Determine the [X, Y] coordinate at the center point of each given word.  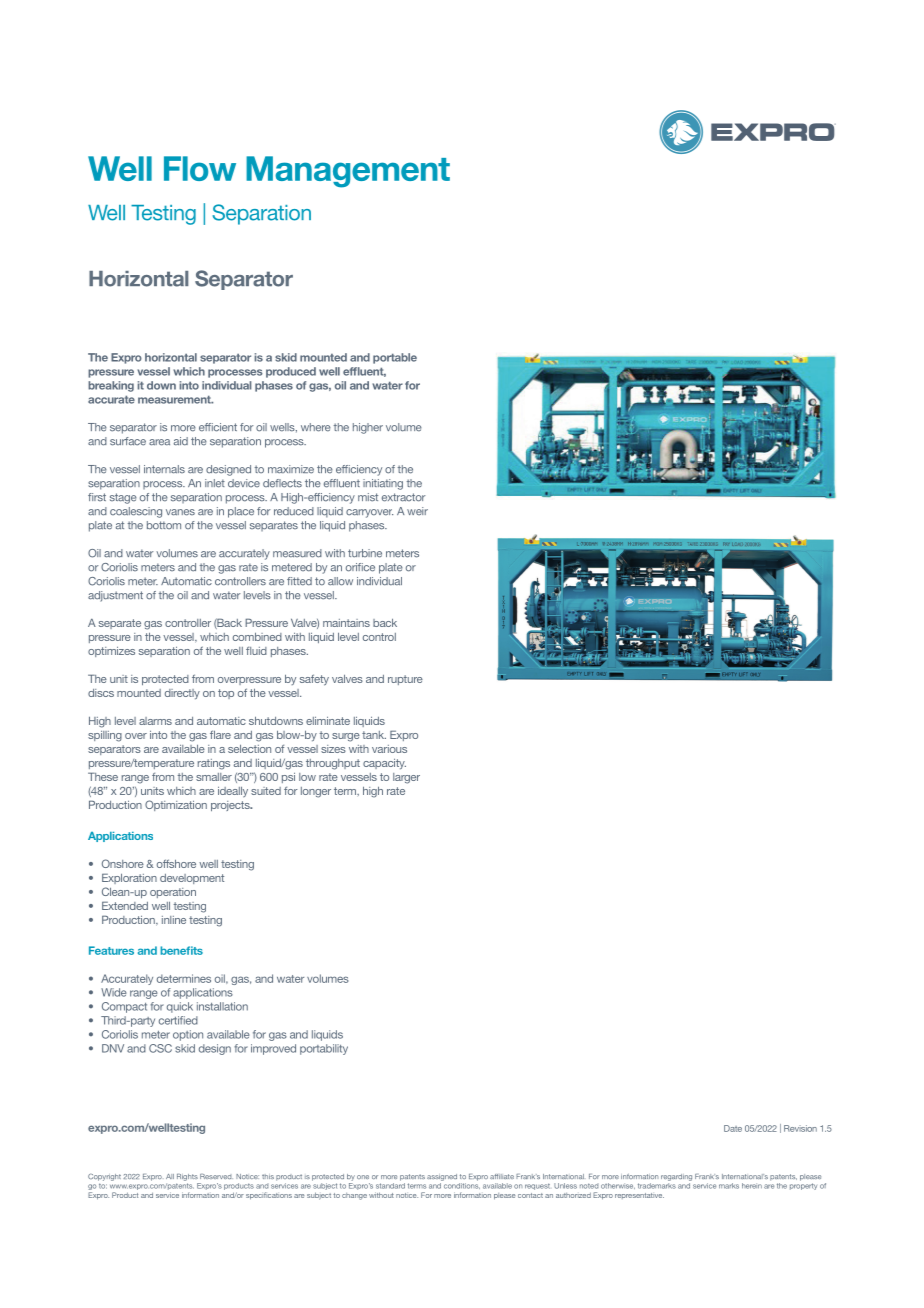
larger [406, 778]
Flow [200, 168]
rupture [405, 680]
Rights [187, 1177]
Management [348, 172]
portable [395, 358]
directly [182, 694]
